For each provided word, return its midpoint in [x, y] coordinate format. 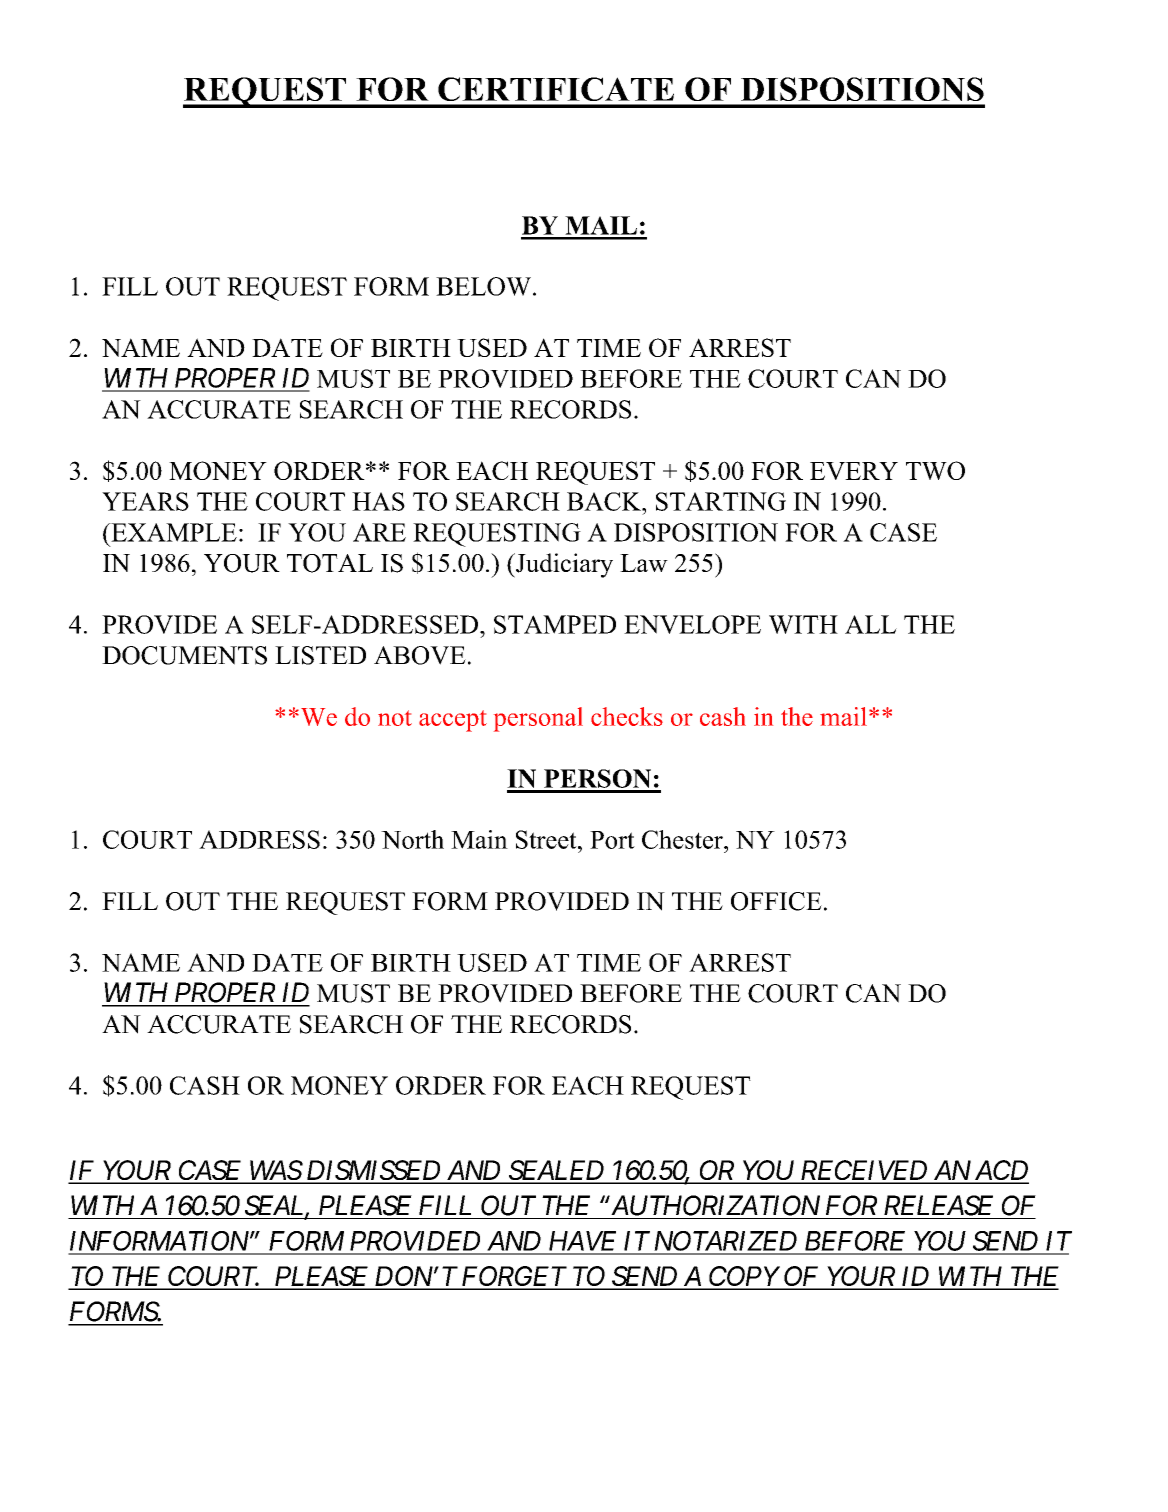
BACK [605, 501]
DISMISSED [373, 1171]
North [412, 839]
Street [547, 839]
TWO [935, 470]
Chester [683, 839]
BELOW [483, 286]
